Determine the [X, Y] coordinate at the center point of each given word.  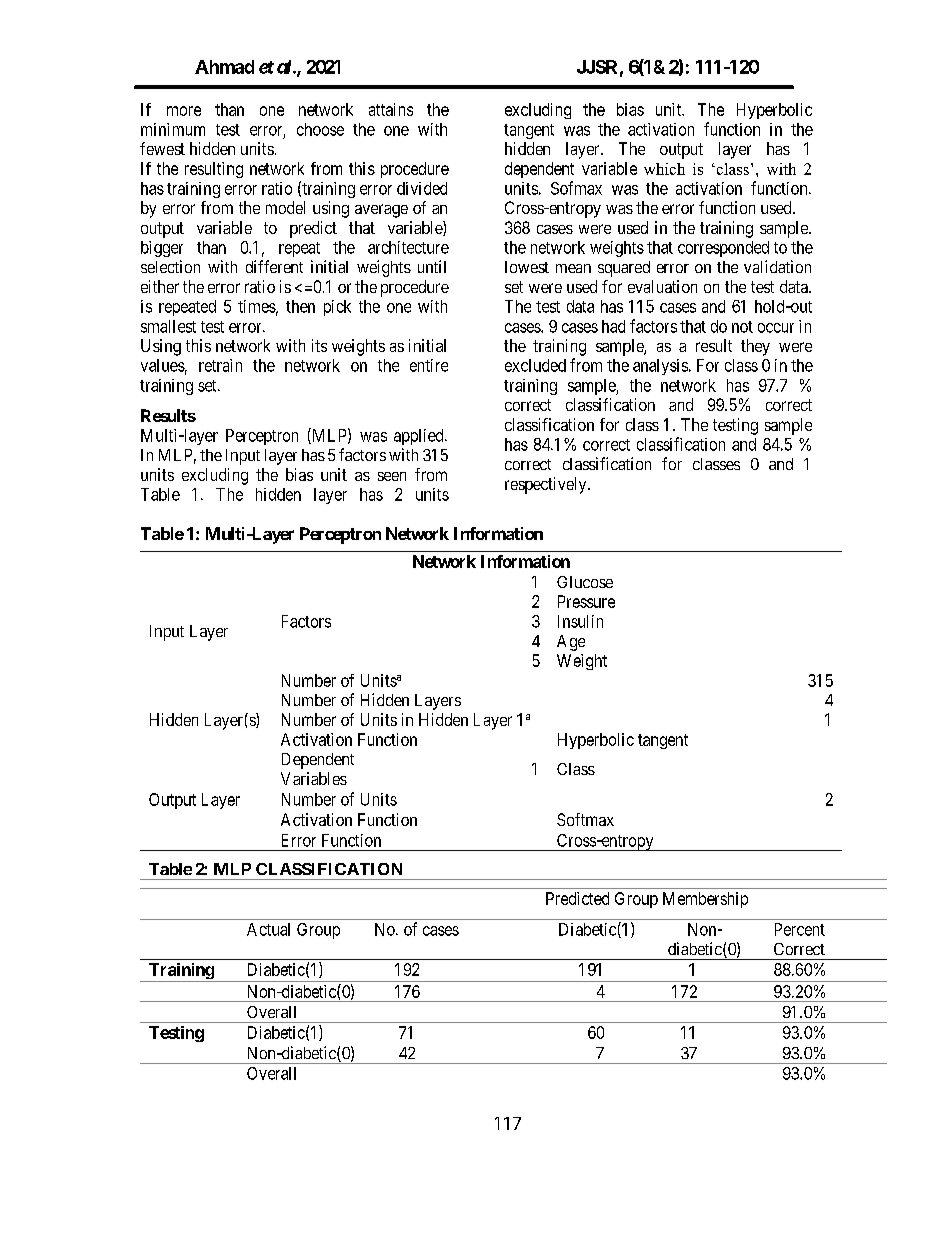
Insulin [580, 621]
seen [392, 476]
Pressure [586, 601]
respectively [547, 485]
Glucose [585, 582]
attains [391, 109]
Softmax [585, 819]
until [432, 266]
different [274, 266]
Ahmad [224, 67]
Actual [268, 929]
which [664, 169]
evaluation [662, 286]
